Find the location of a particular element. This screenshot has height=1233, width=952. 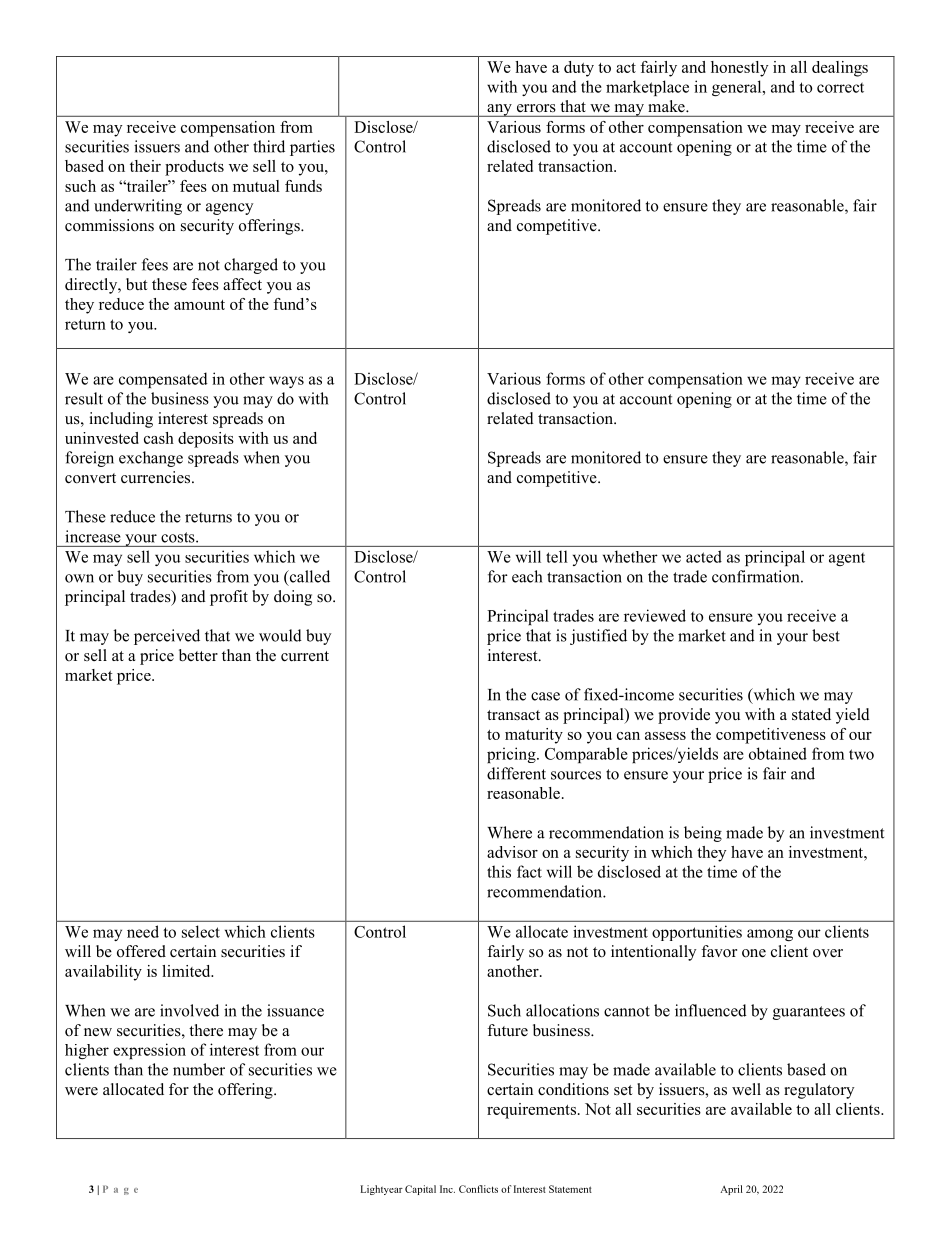

April is located at coordinates (731, 1190).
